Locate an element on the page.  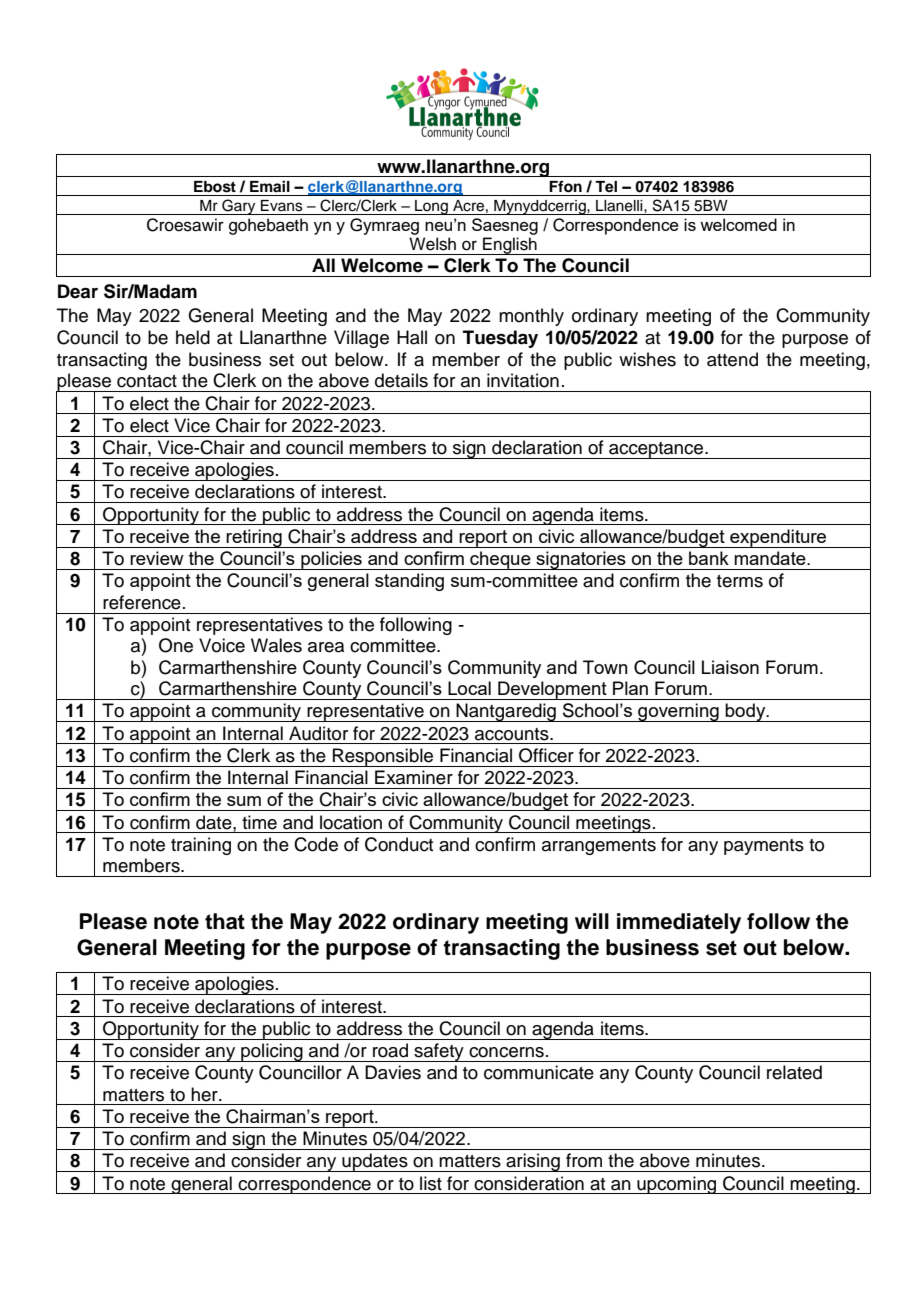
her is located at coordinates (205, 1094).
